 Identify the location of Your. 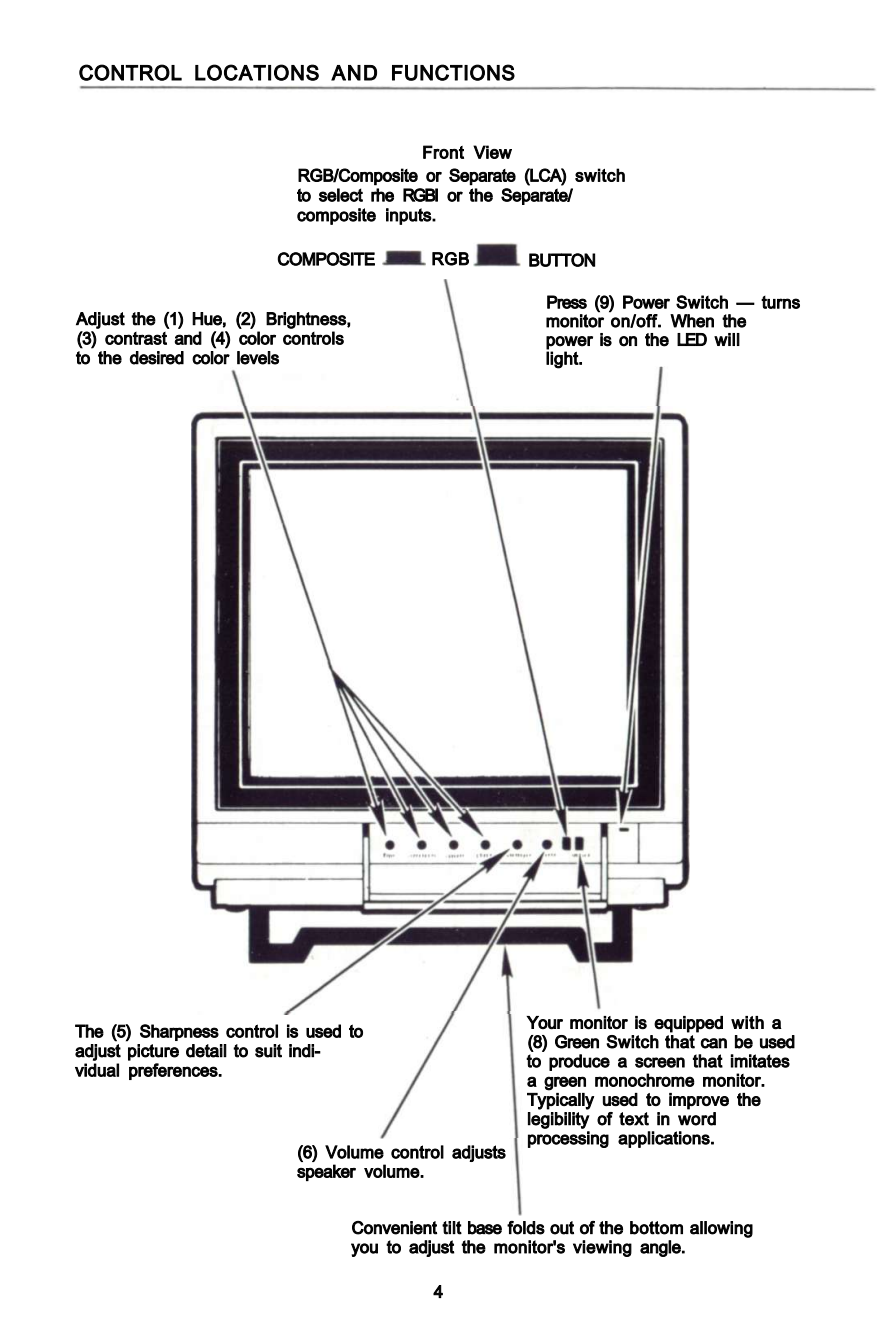
(544, 1022).
